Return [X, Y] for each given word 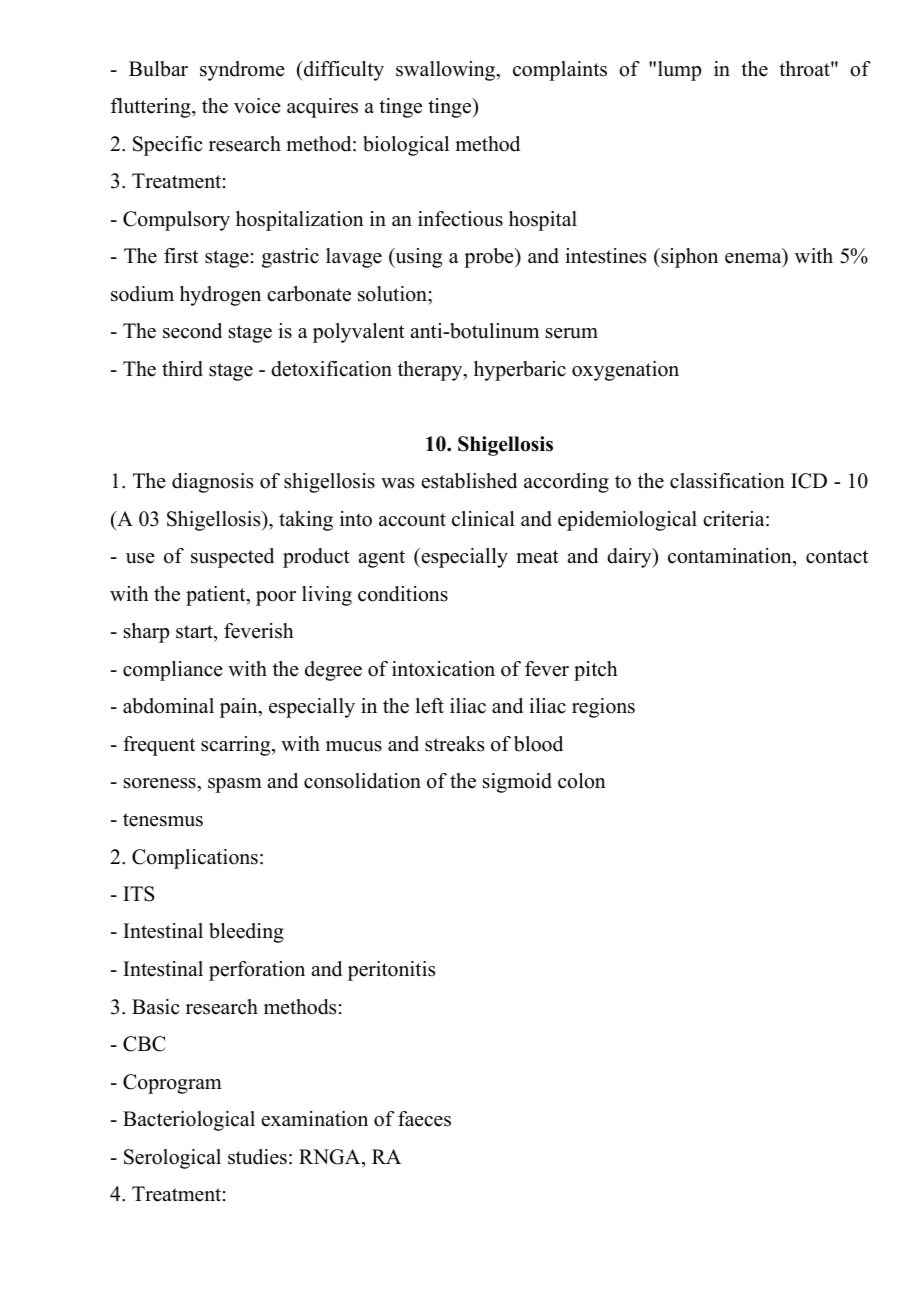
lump [679, 71]
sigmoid [517, 783]
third [182, 369]
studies [257, 1157]
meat [537, 557]
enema [754, 260]
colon [582, 781]
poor [276, 598]
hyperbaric [520, 371]
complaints [560, 71]
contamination [731, 557]
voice [257, 106]
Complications [195, 859]
